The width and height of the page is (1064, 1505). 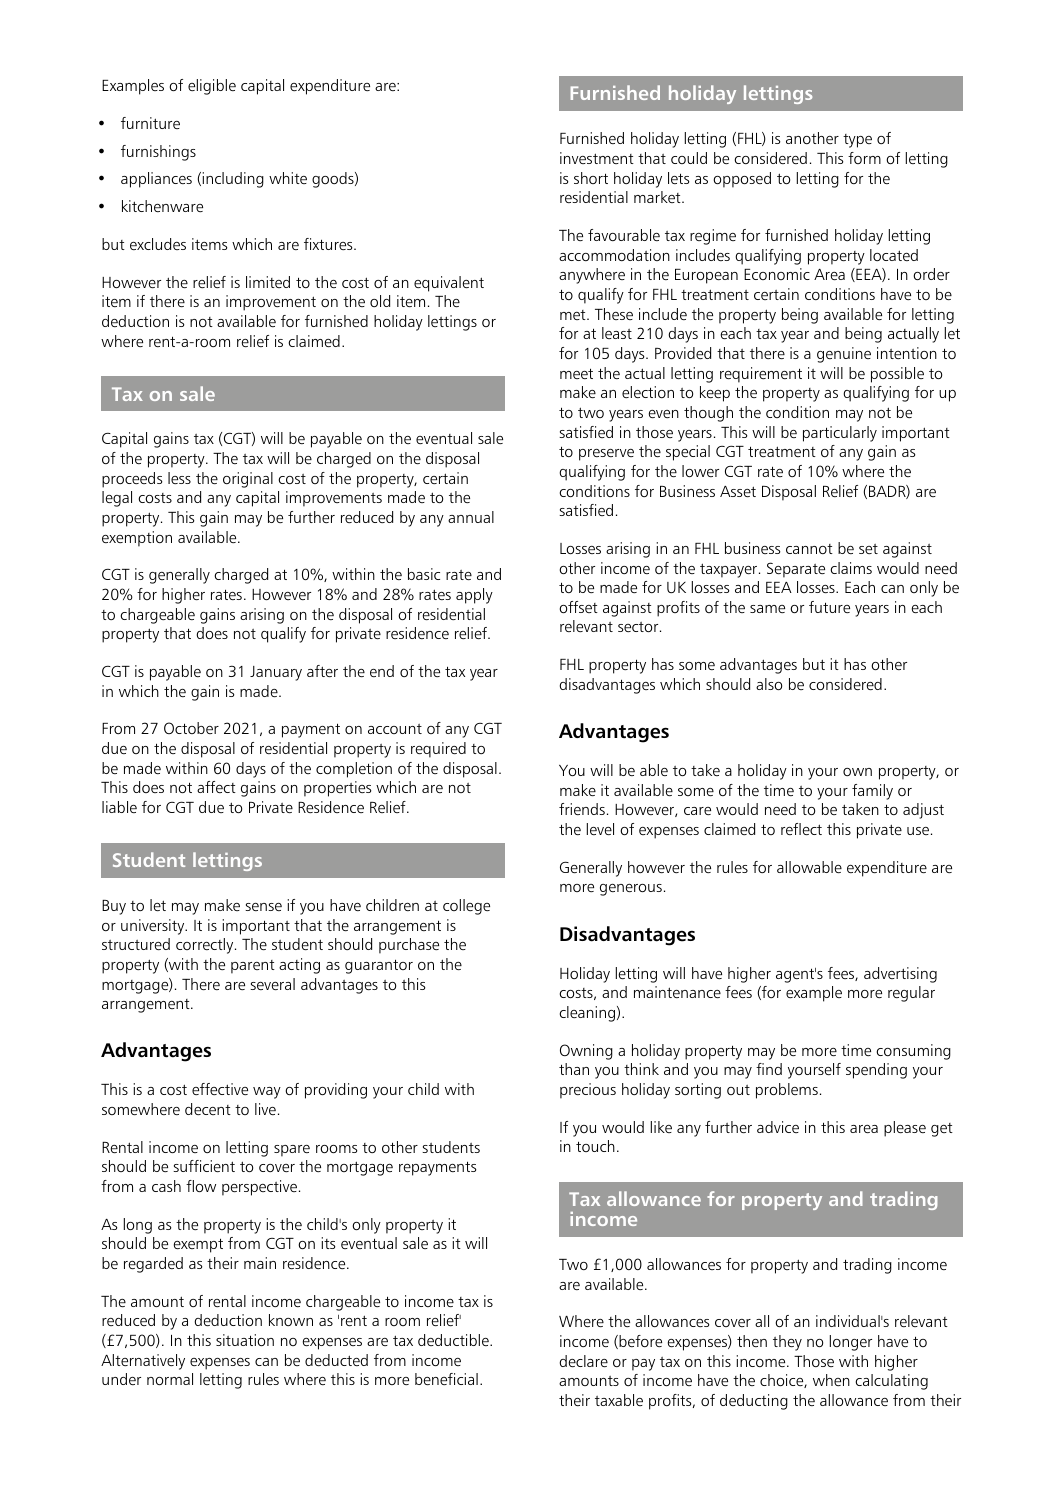 I want to click on eligible, so click(x=212, y=87).
